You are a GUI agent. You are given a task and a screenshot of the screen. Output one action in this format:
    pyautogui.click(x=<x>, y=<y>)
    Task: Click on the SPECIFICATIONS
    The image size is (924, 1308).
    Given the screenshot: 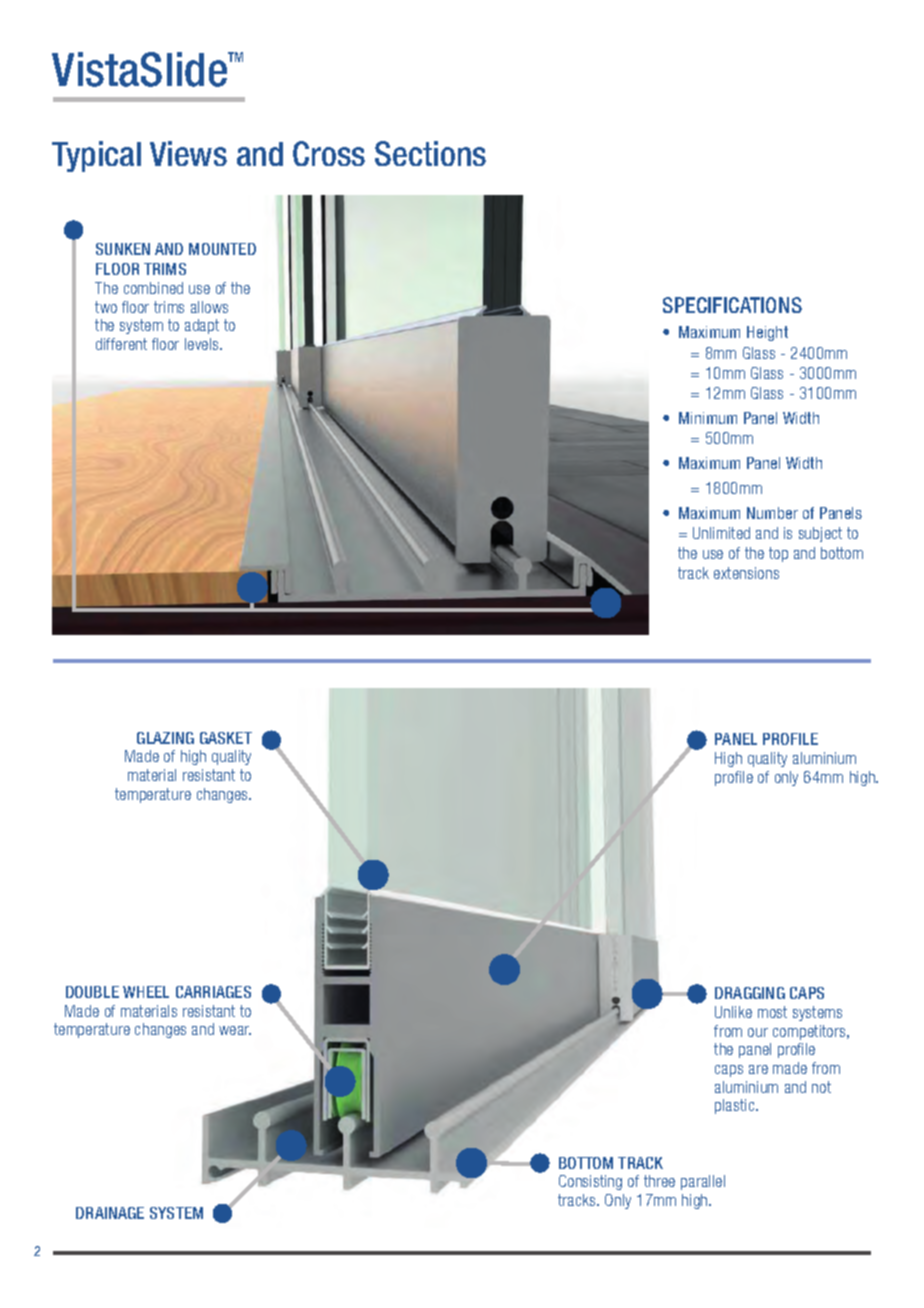 What is the action you would take?
    pyautogui.click(x=732, y=305)
